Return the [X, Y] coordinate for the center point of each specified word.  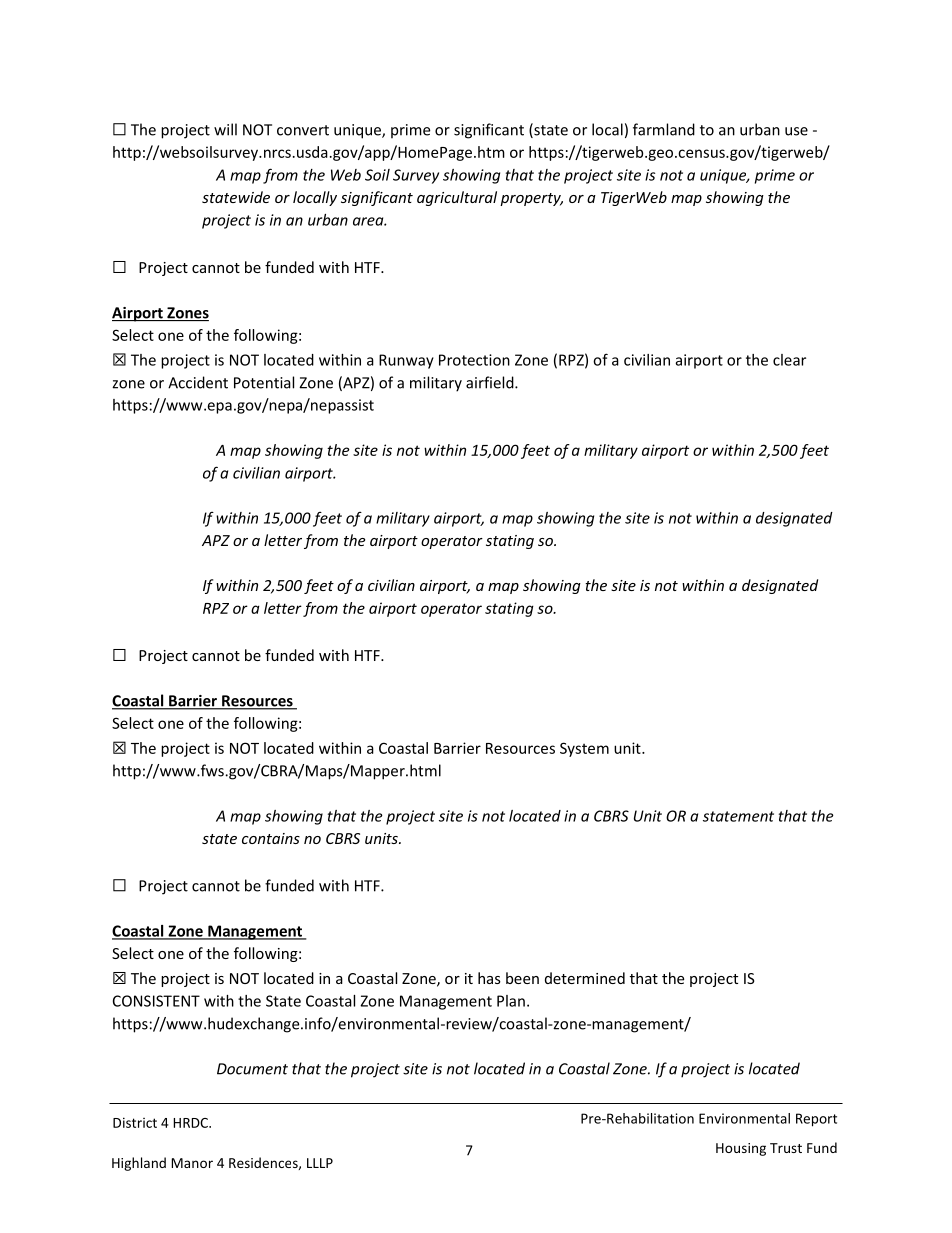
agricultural [457, 198]
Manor [192, 1163]
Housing [741, 1149]
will [225, 129]
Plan [511, 1001]
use [796, 131]
